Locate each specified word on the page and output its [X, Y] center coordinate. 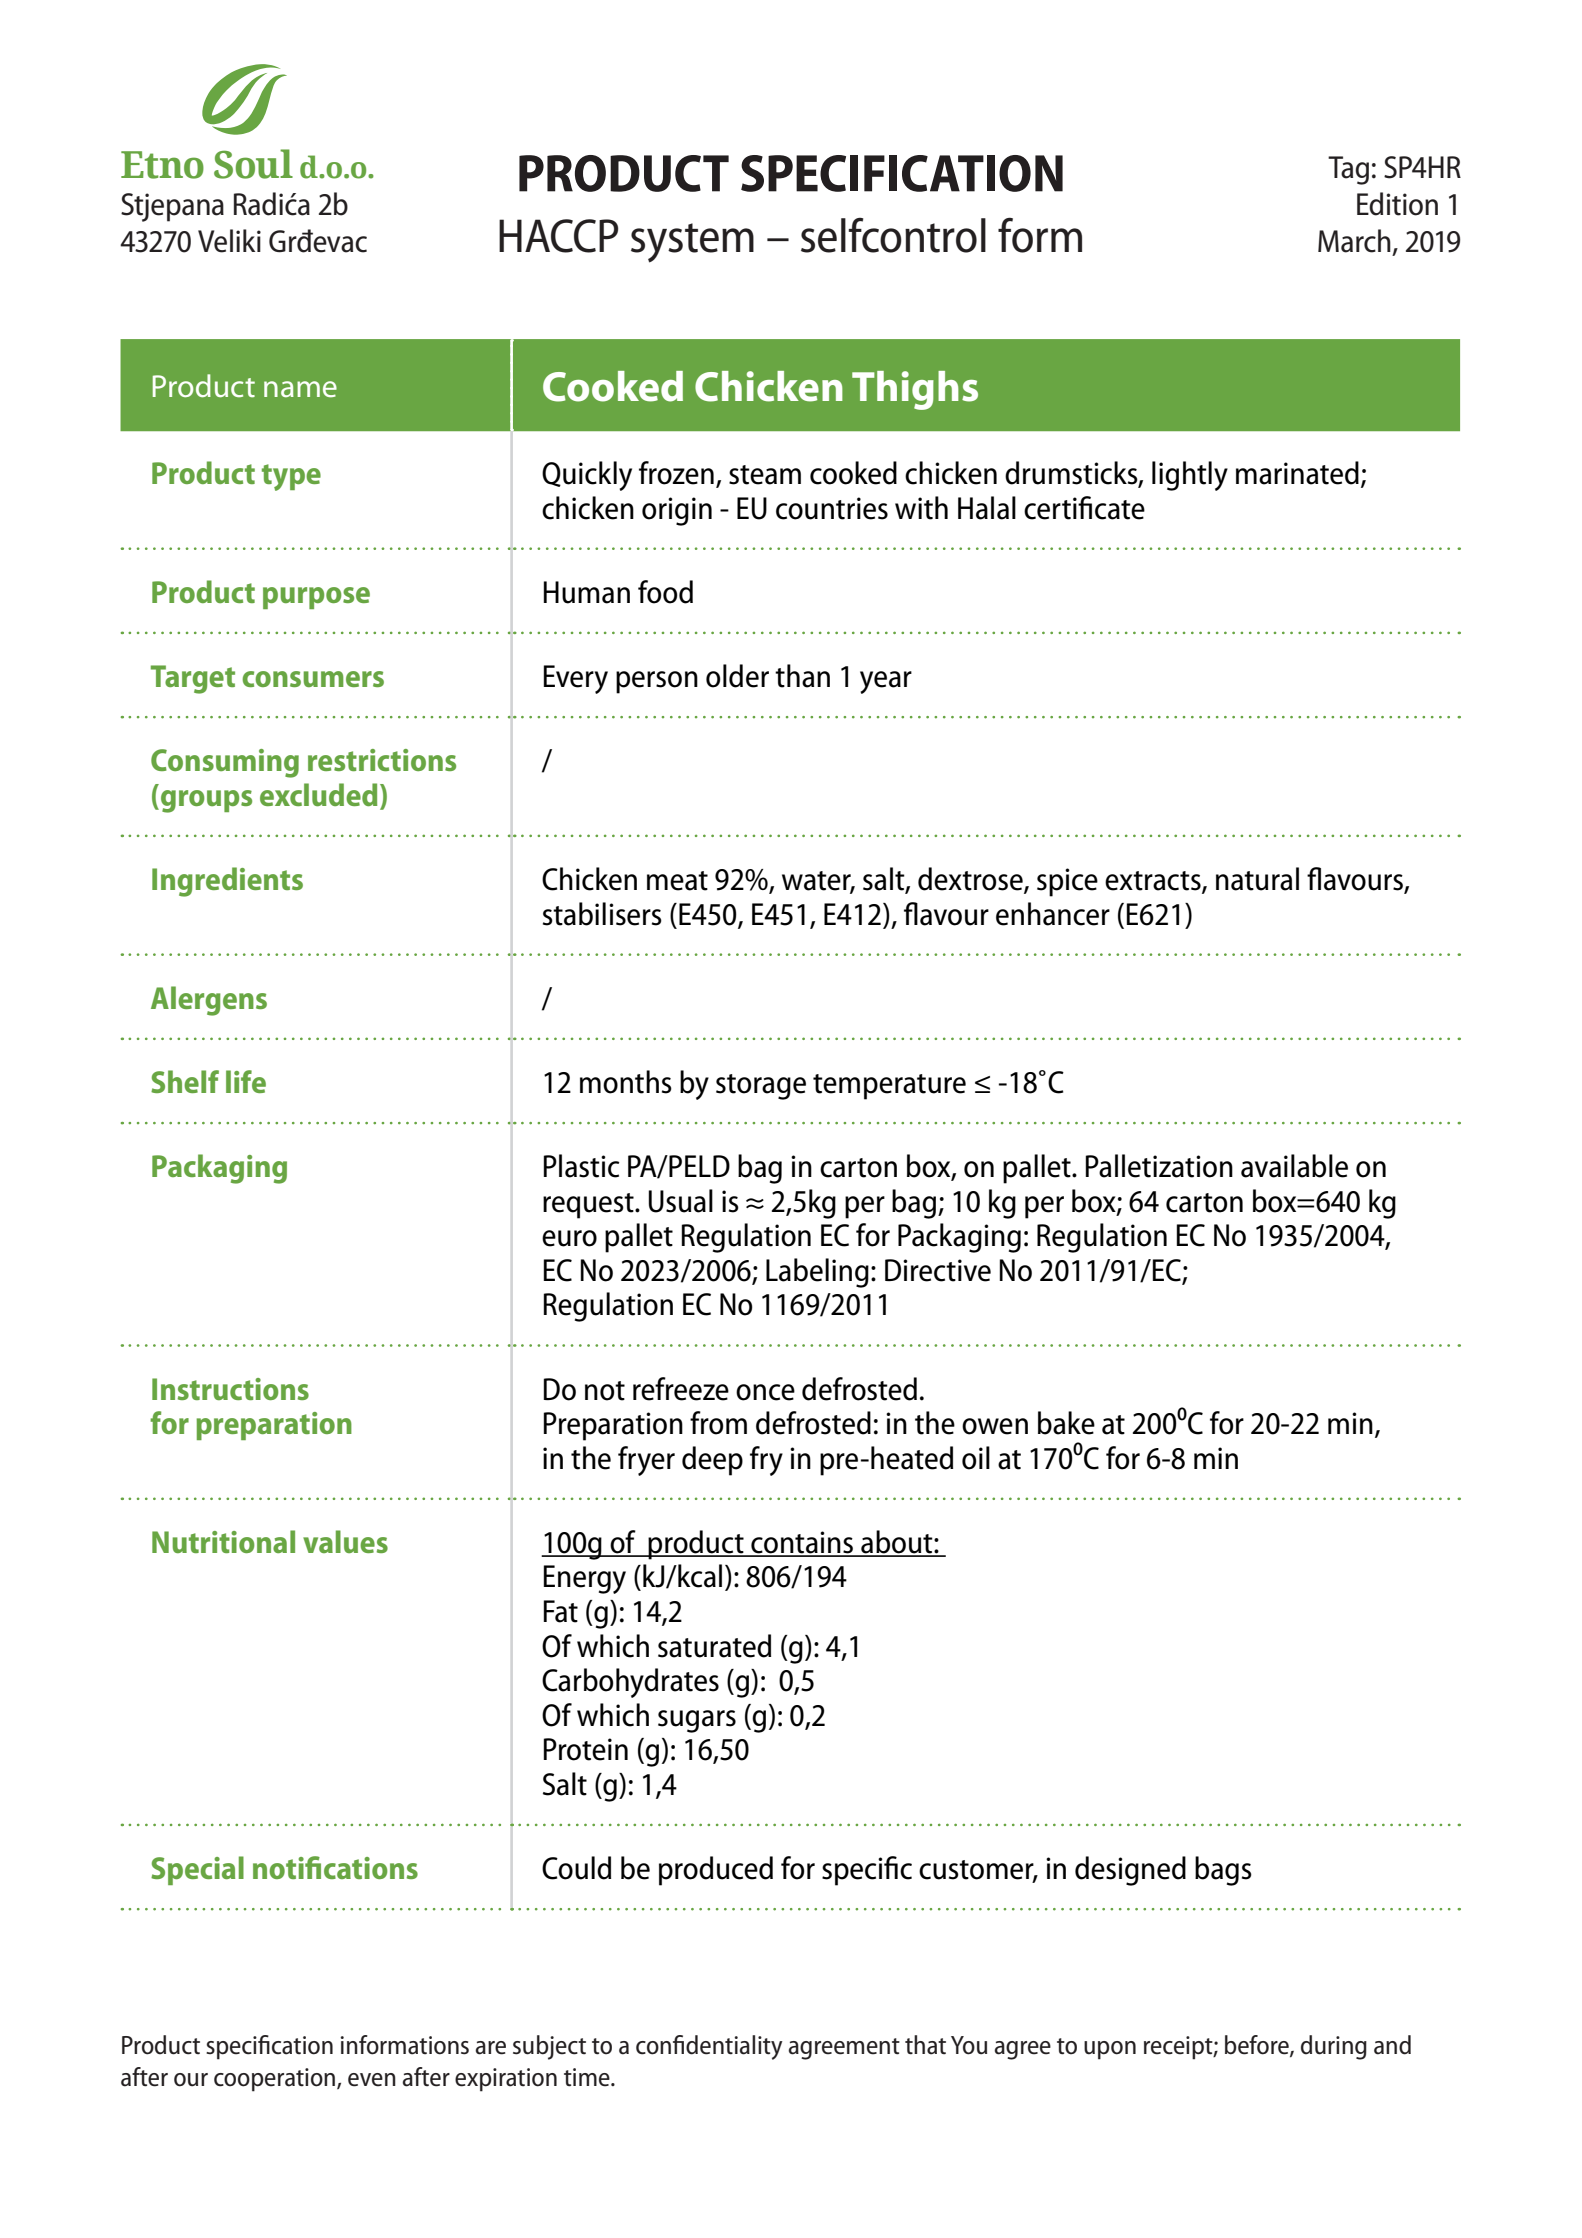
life [246, 1081]
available [1294, 1166]
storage [761, 1087]
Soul [253, 164]
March [1354, 241]
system [692, 243]
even [372, 2080]
